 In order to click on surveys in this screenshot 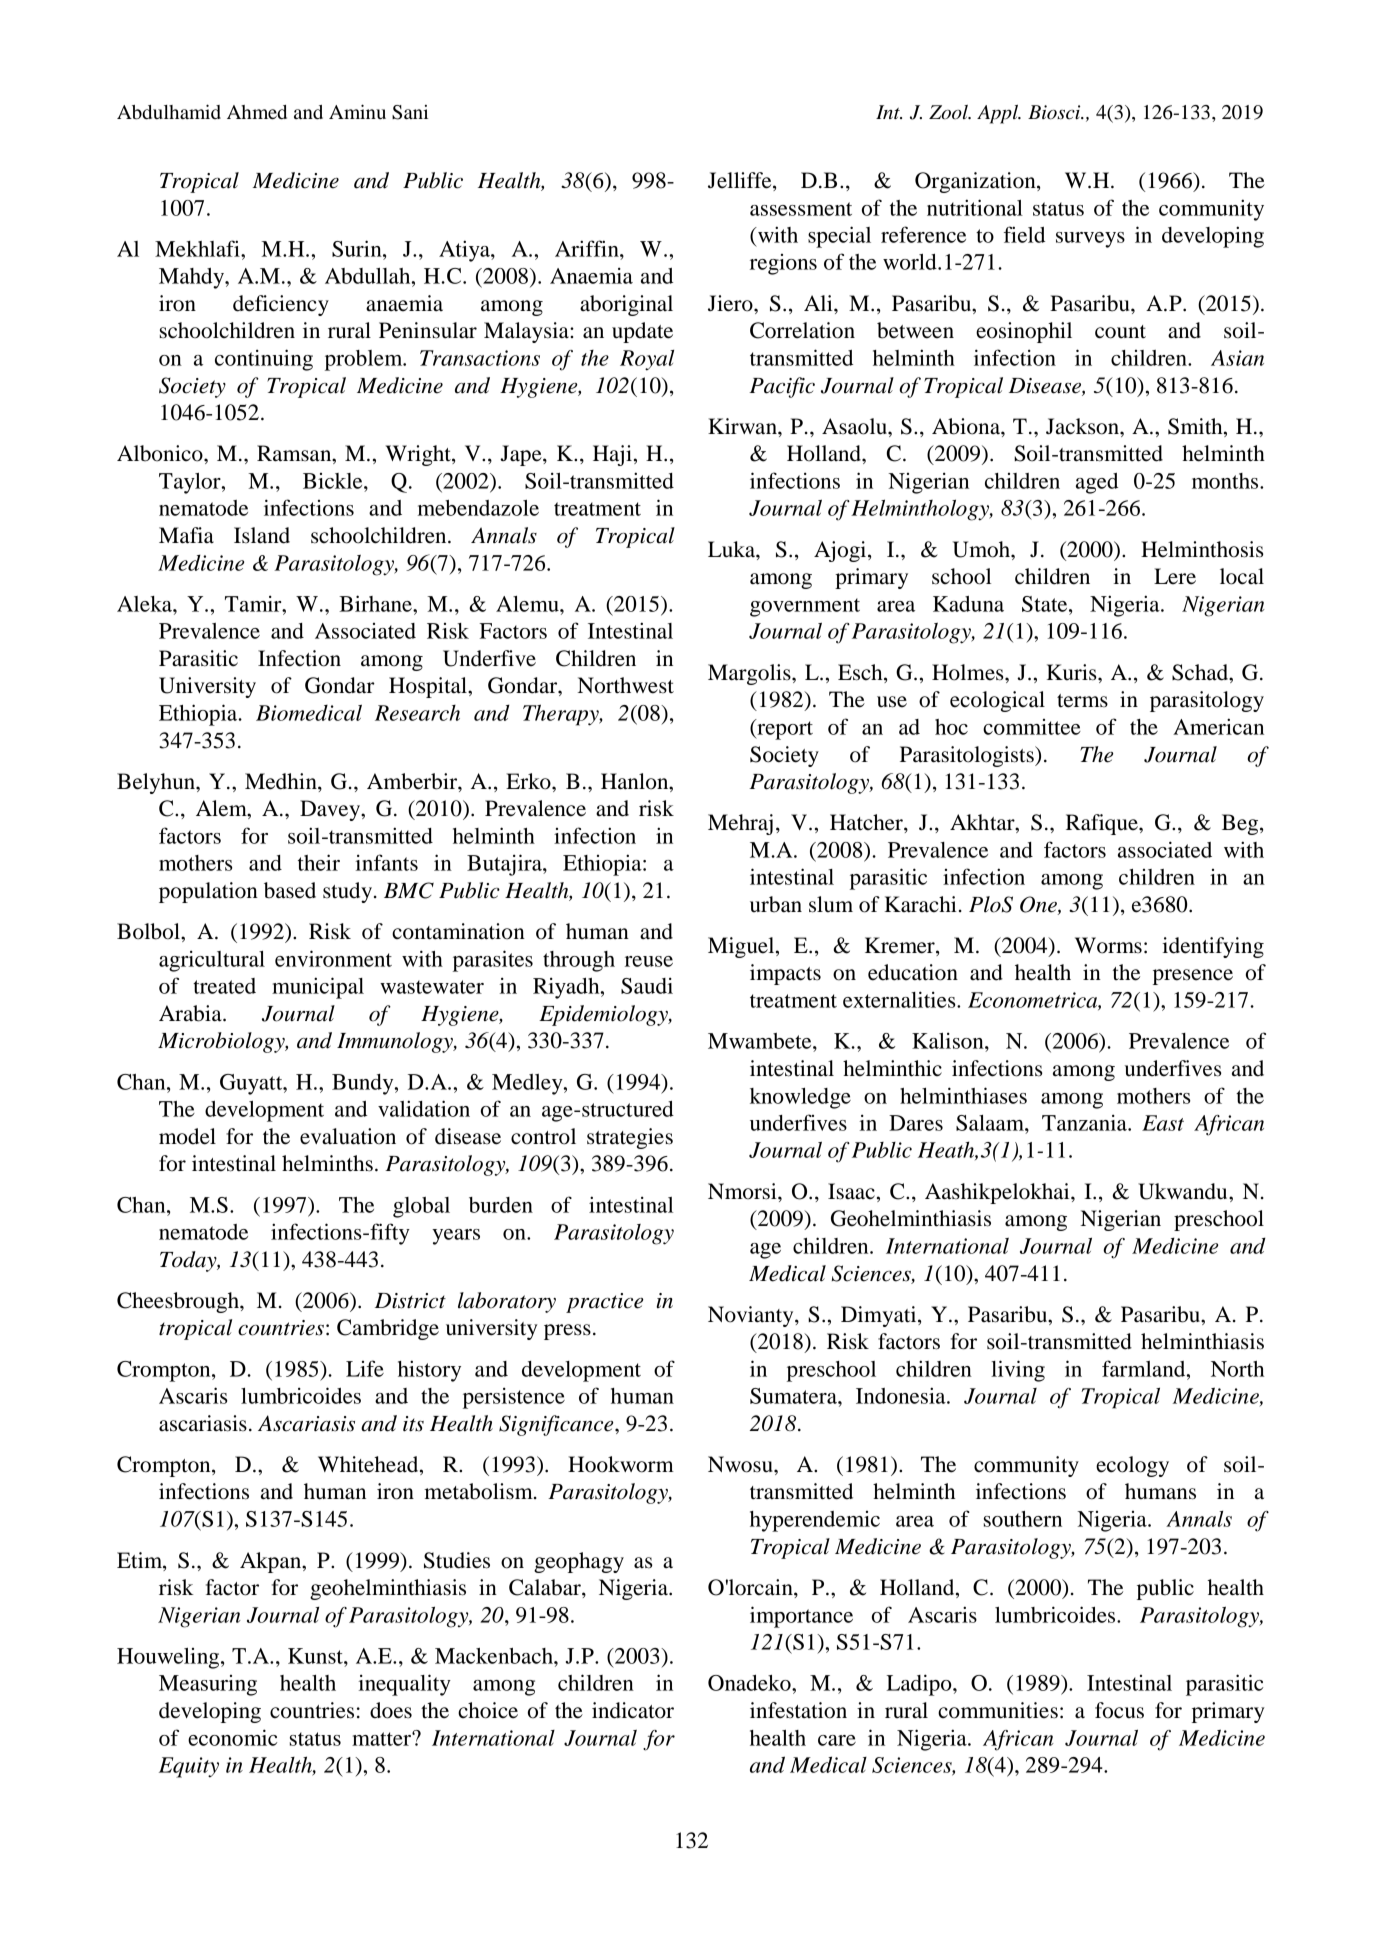, I will do `click(1090, 240)`.
